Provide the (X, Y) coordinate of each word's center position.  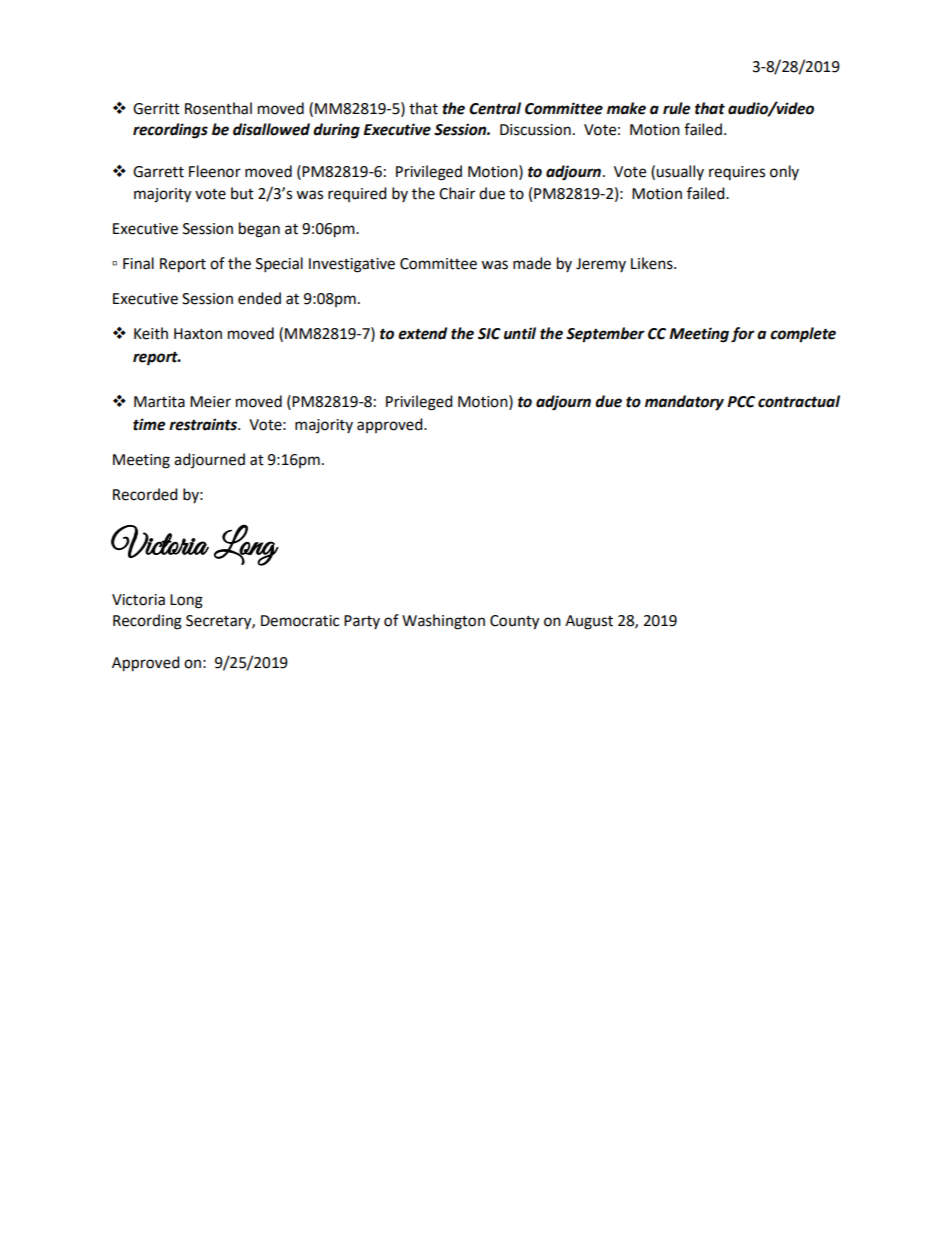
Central (495, 108)
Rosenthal (218, 108)
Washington (443, 622)
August (589, 622)
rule (676, 108)
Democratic (300, 621)
